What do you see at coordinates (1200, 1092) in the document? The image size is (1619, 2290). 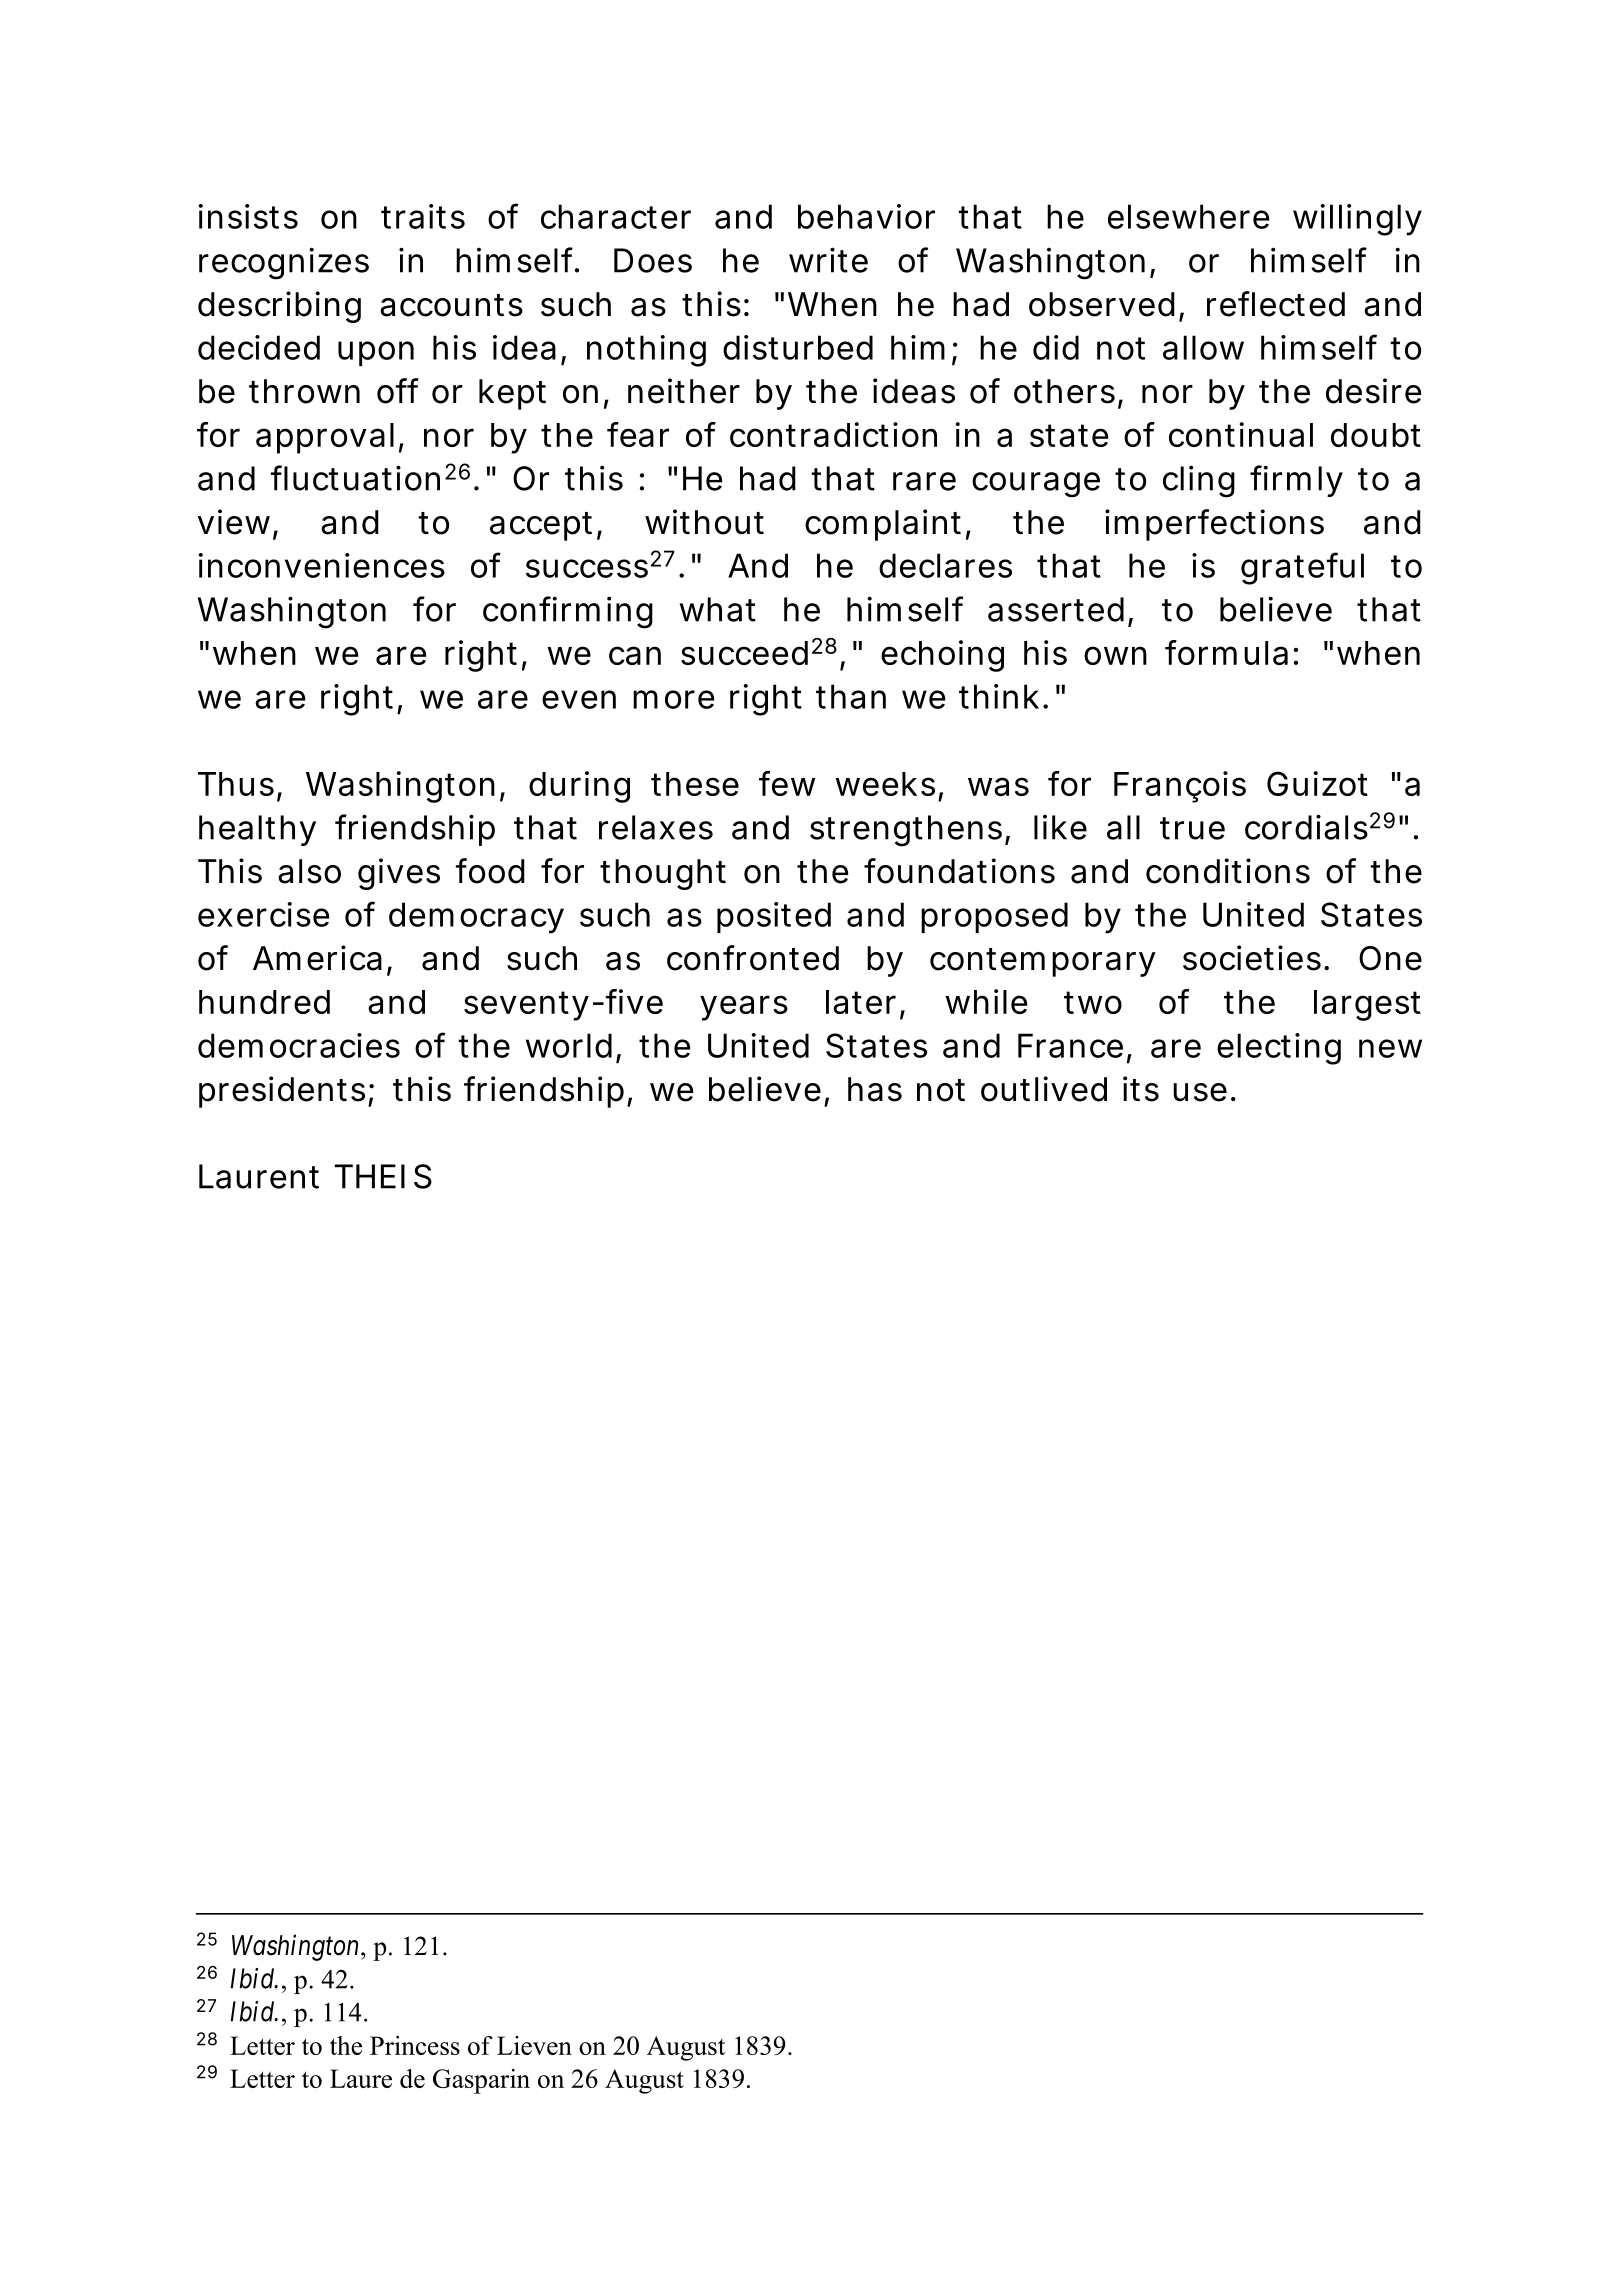 I see `use` at bounding box center [1200, 1092].
